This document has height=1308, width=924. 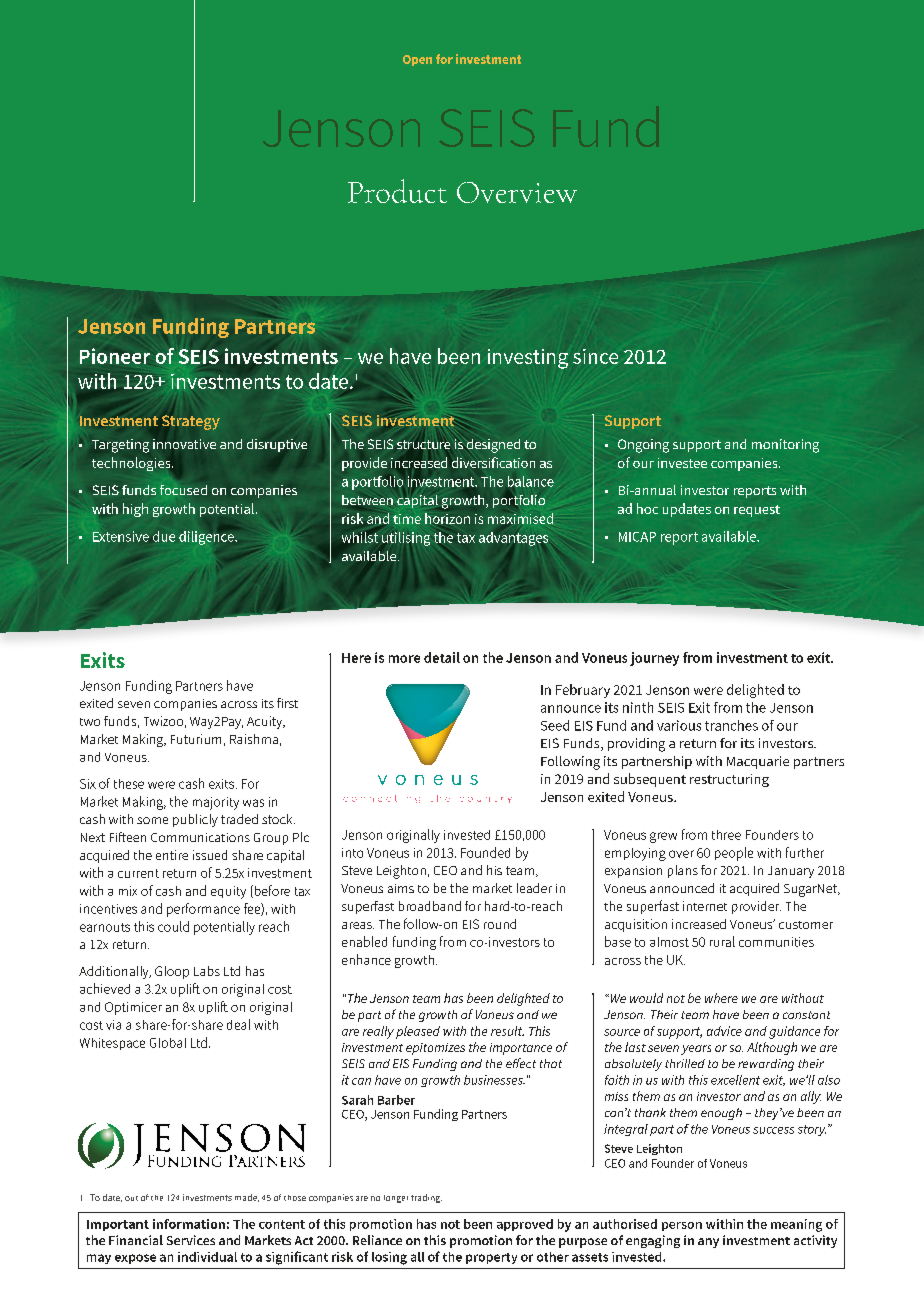 What do you see at coordinates (426, 1198) in the document?
I see `trading` at bounding box center [426, 1198].
